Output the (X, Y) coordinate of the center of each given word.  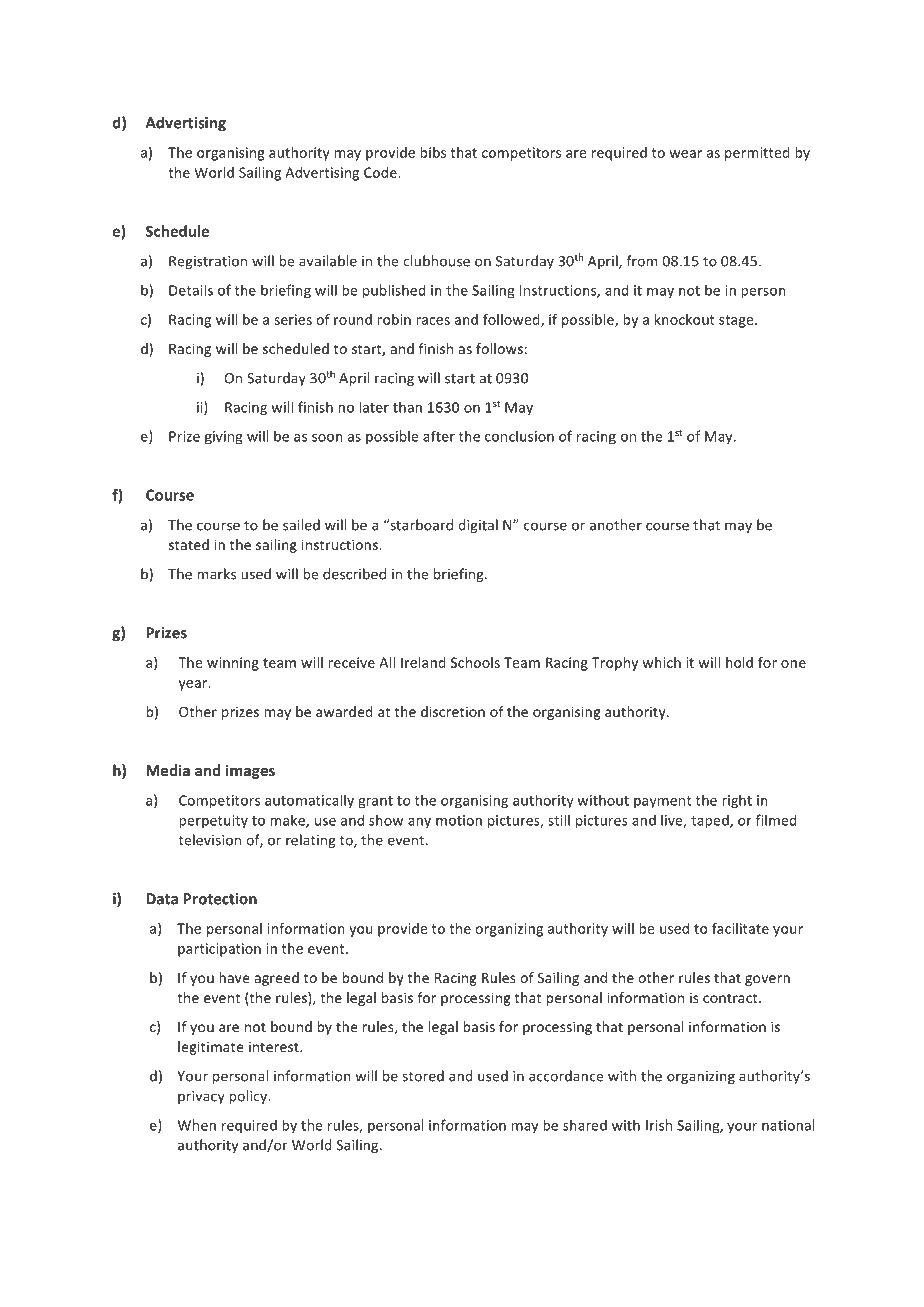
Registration (208, 262)
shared (585, 1125)
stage (737, 321)
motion (459, 820)
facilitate (740, 928)
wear (685, 154)
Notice (639, 1233)
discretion (453, 711)
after (439, 436)
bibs (433, 152)
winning (233, 664)
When (197, 1125)
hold (739, 662)
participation (219, 950)
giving (224, 438)
